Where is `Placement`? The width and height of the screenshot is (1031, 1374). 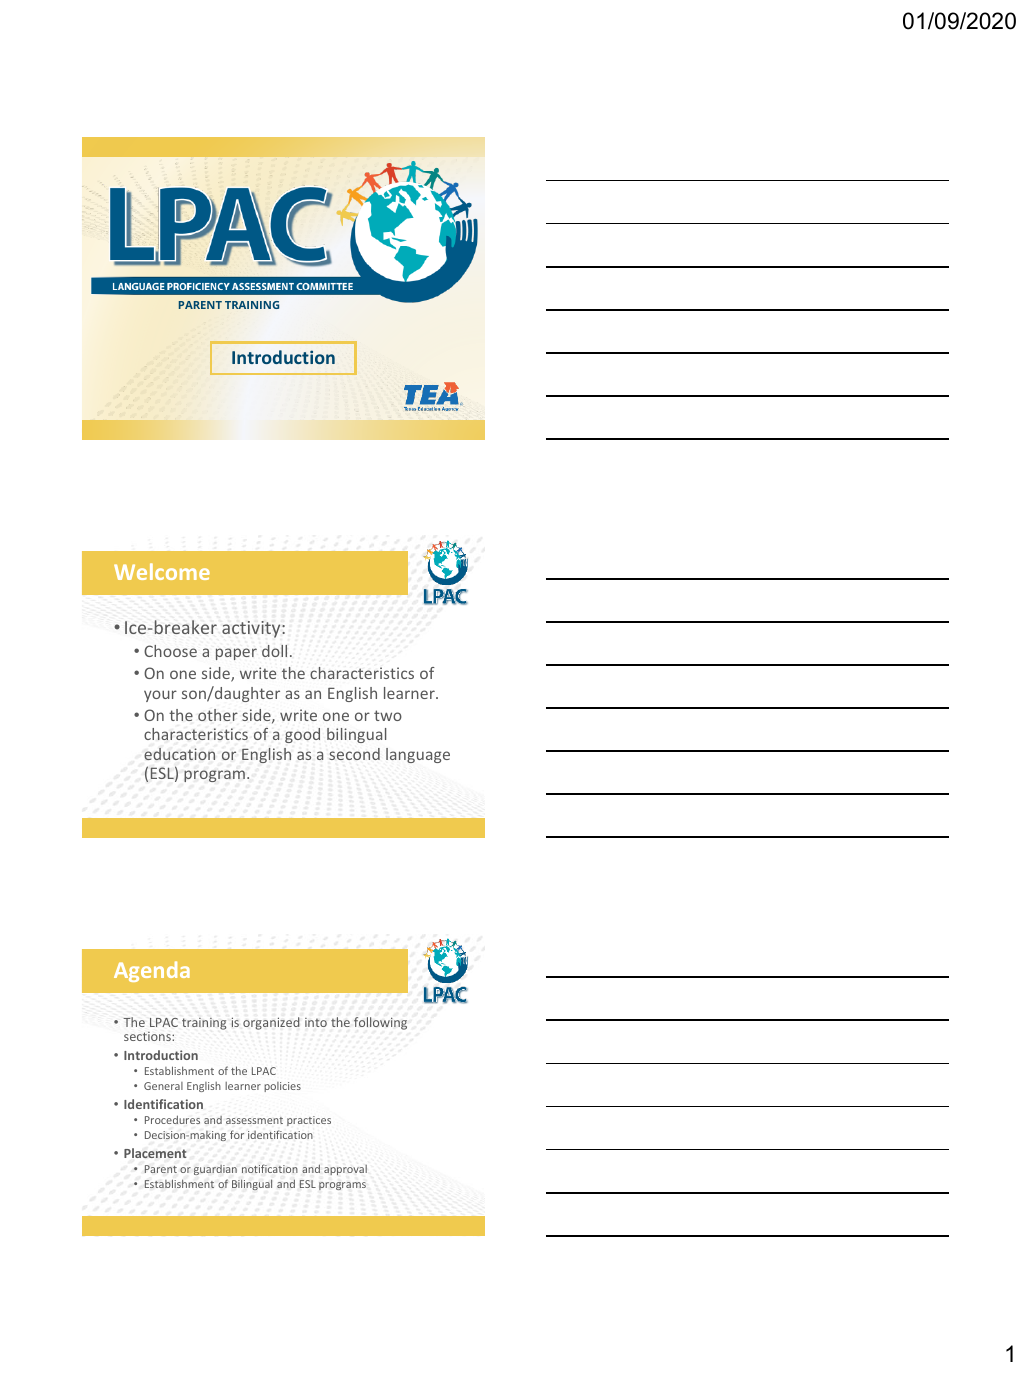 Placement is located at coordinates (155, 1153).
